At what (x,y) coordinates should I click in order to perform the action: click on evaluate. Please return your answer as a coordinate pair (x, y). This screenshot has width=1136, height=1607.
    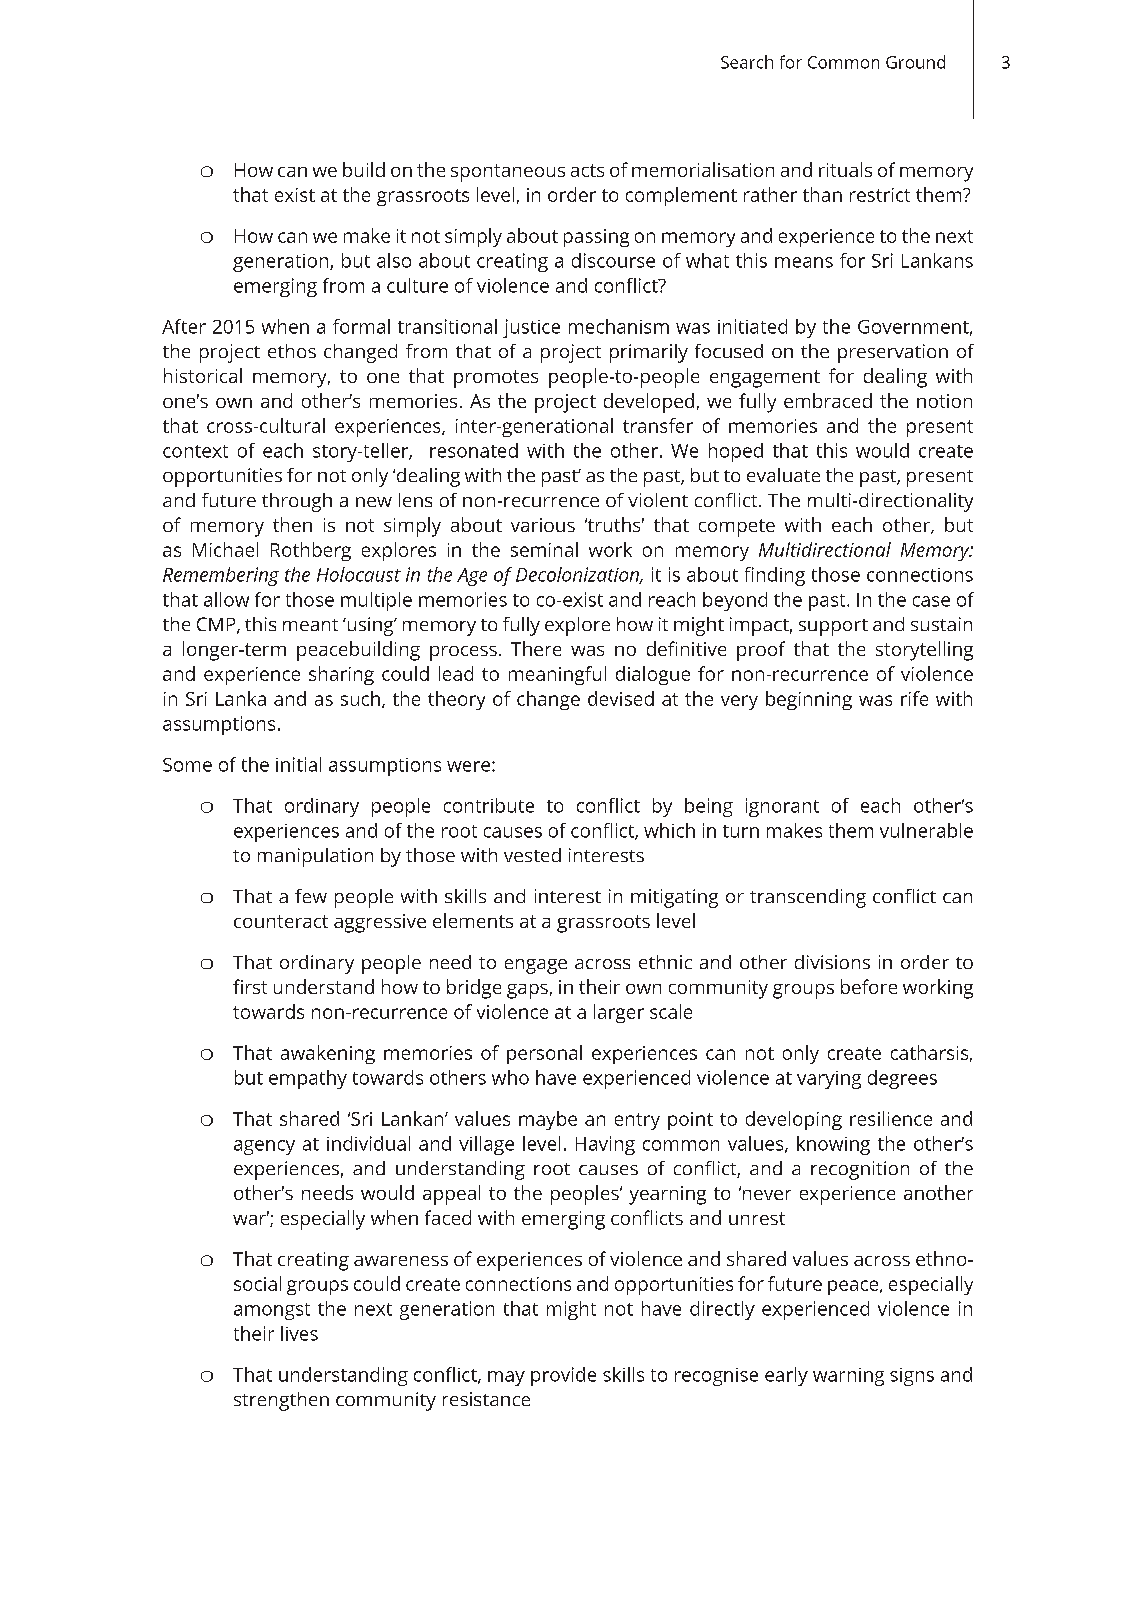
    Looking at the image, I should click on (783, 475).
